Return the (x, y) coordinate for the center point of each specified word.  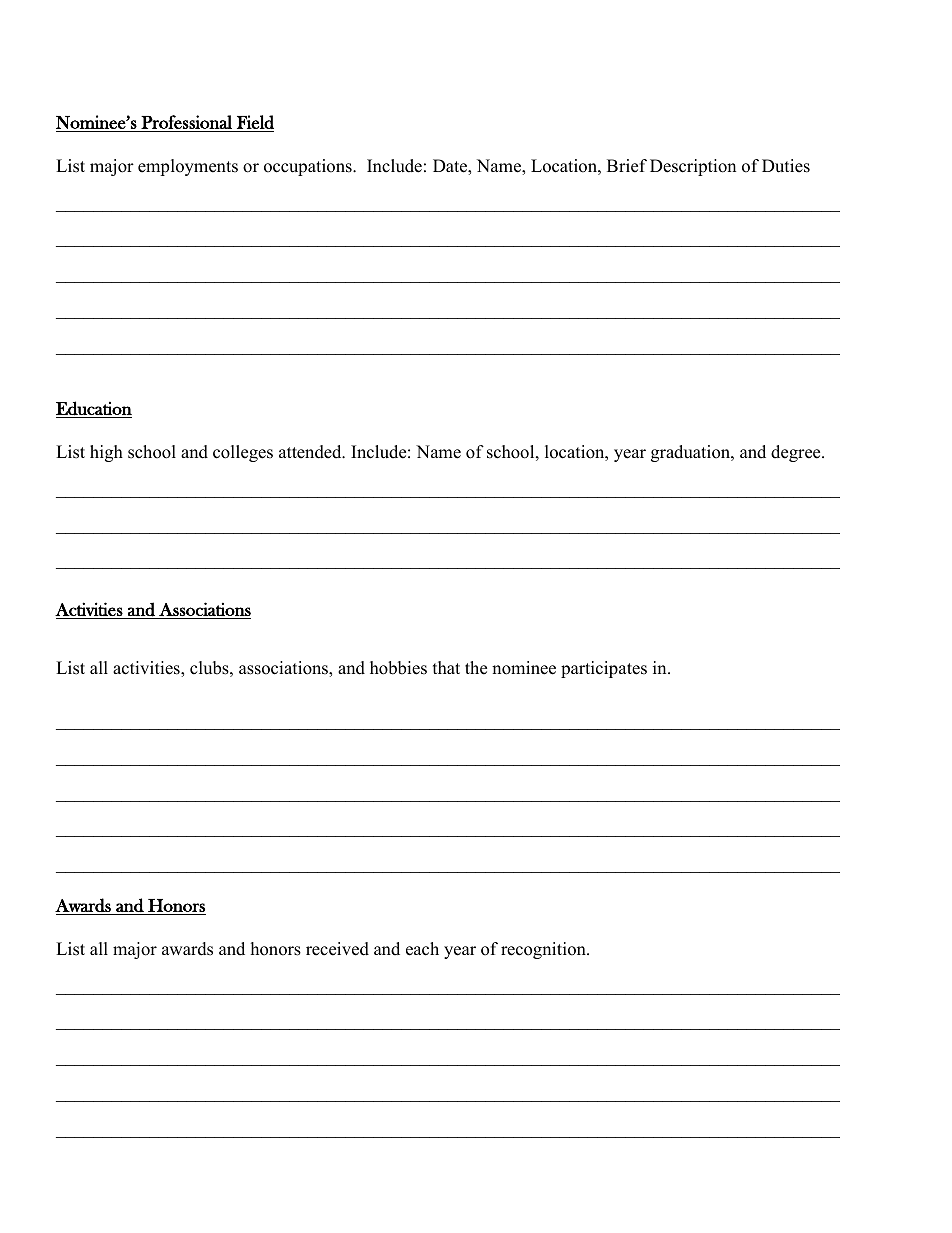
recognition (544, 950)
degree (797, 453)
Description (693, 167)
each (422, 949)
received (337, 949)
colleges (243, 453)
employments (188, 167)
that (446, 667)
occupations (309, 167)
